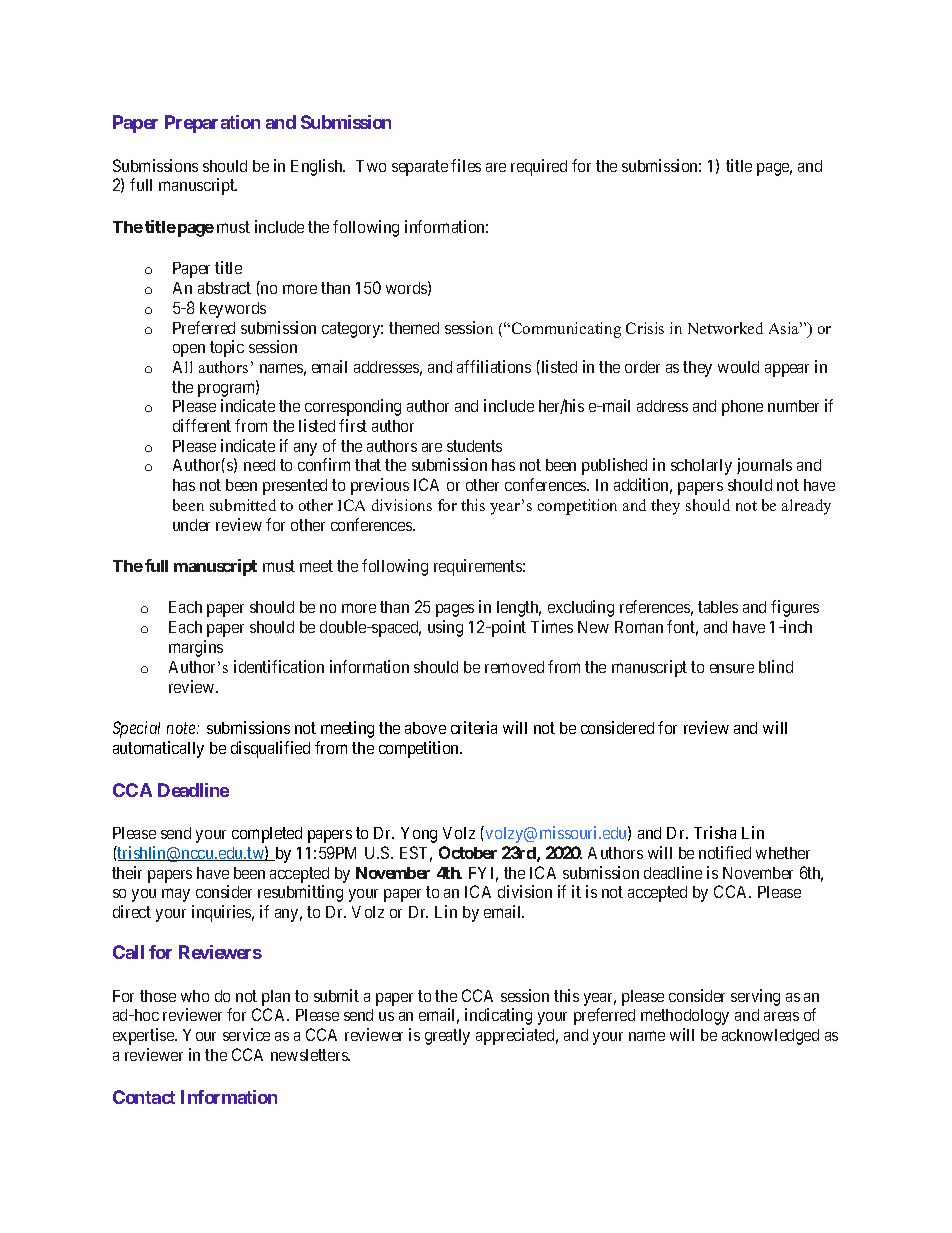  Describe the element at coordinates (539, 167) in the image. I see `required` at that location.
